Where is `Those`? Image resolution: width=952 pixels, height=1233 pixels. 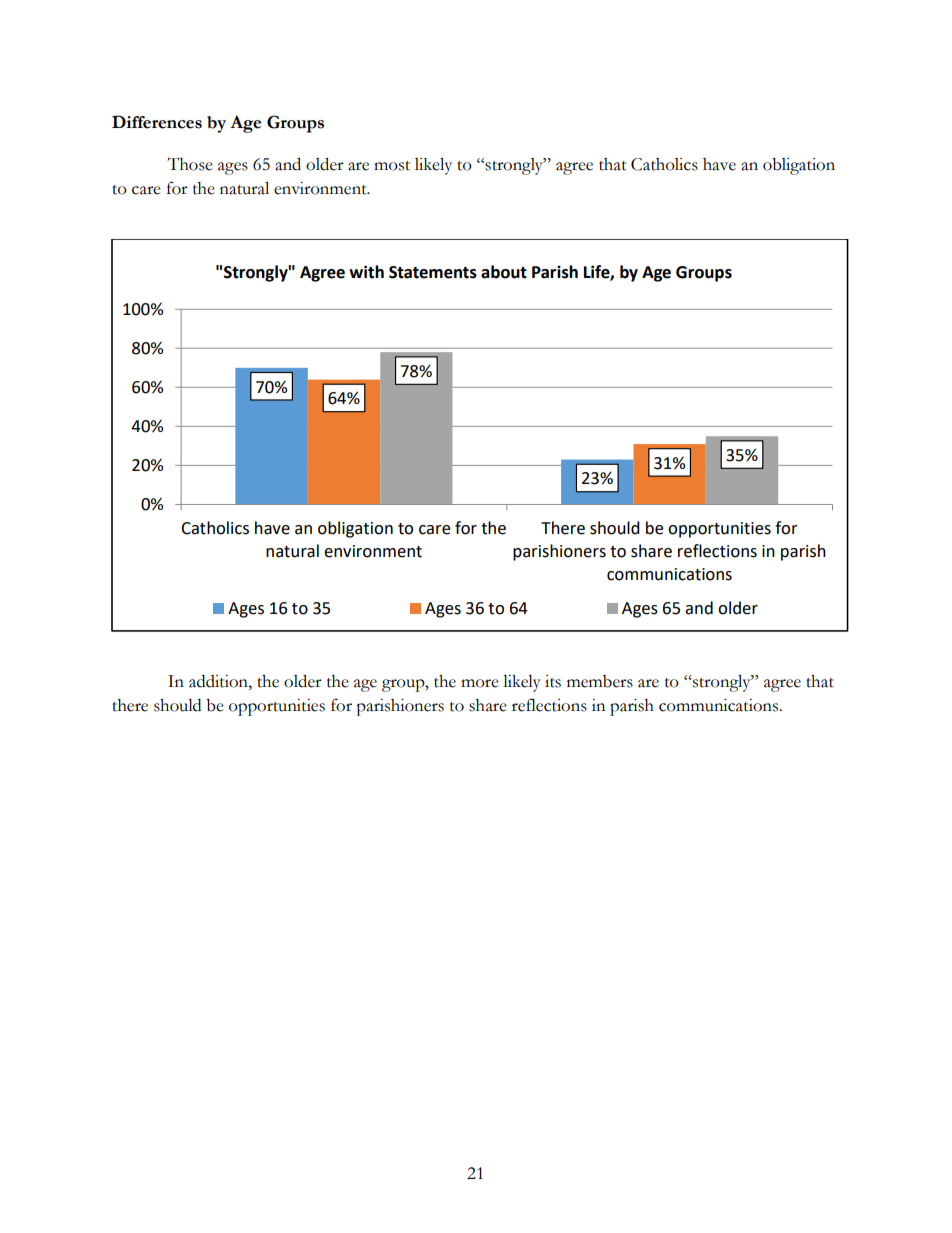 Those is located at coordinates (190, 164).
